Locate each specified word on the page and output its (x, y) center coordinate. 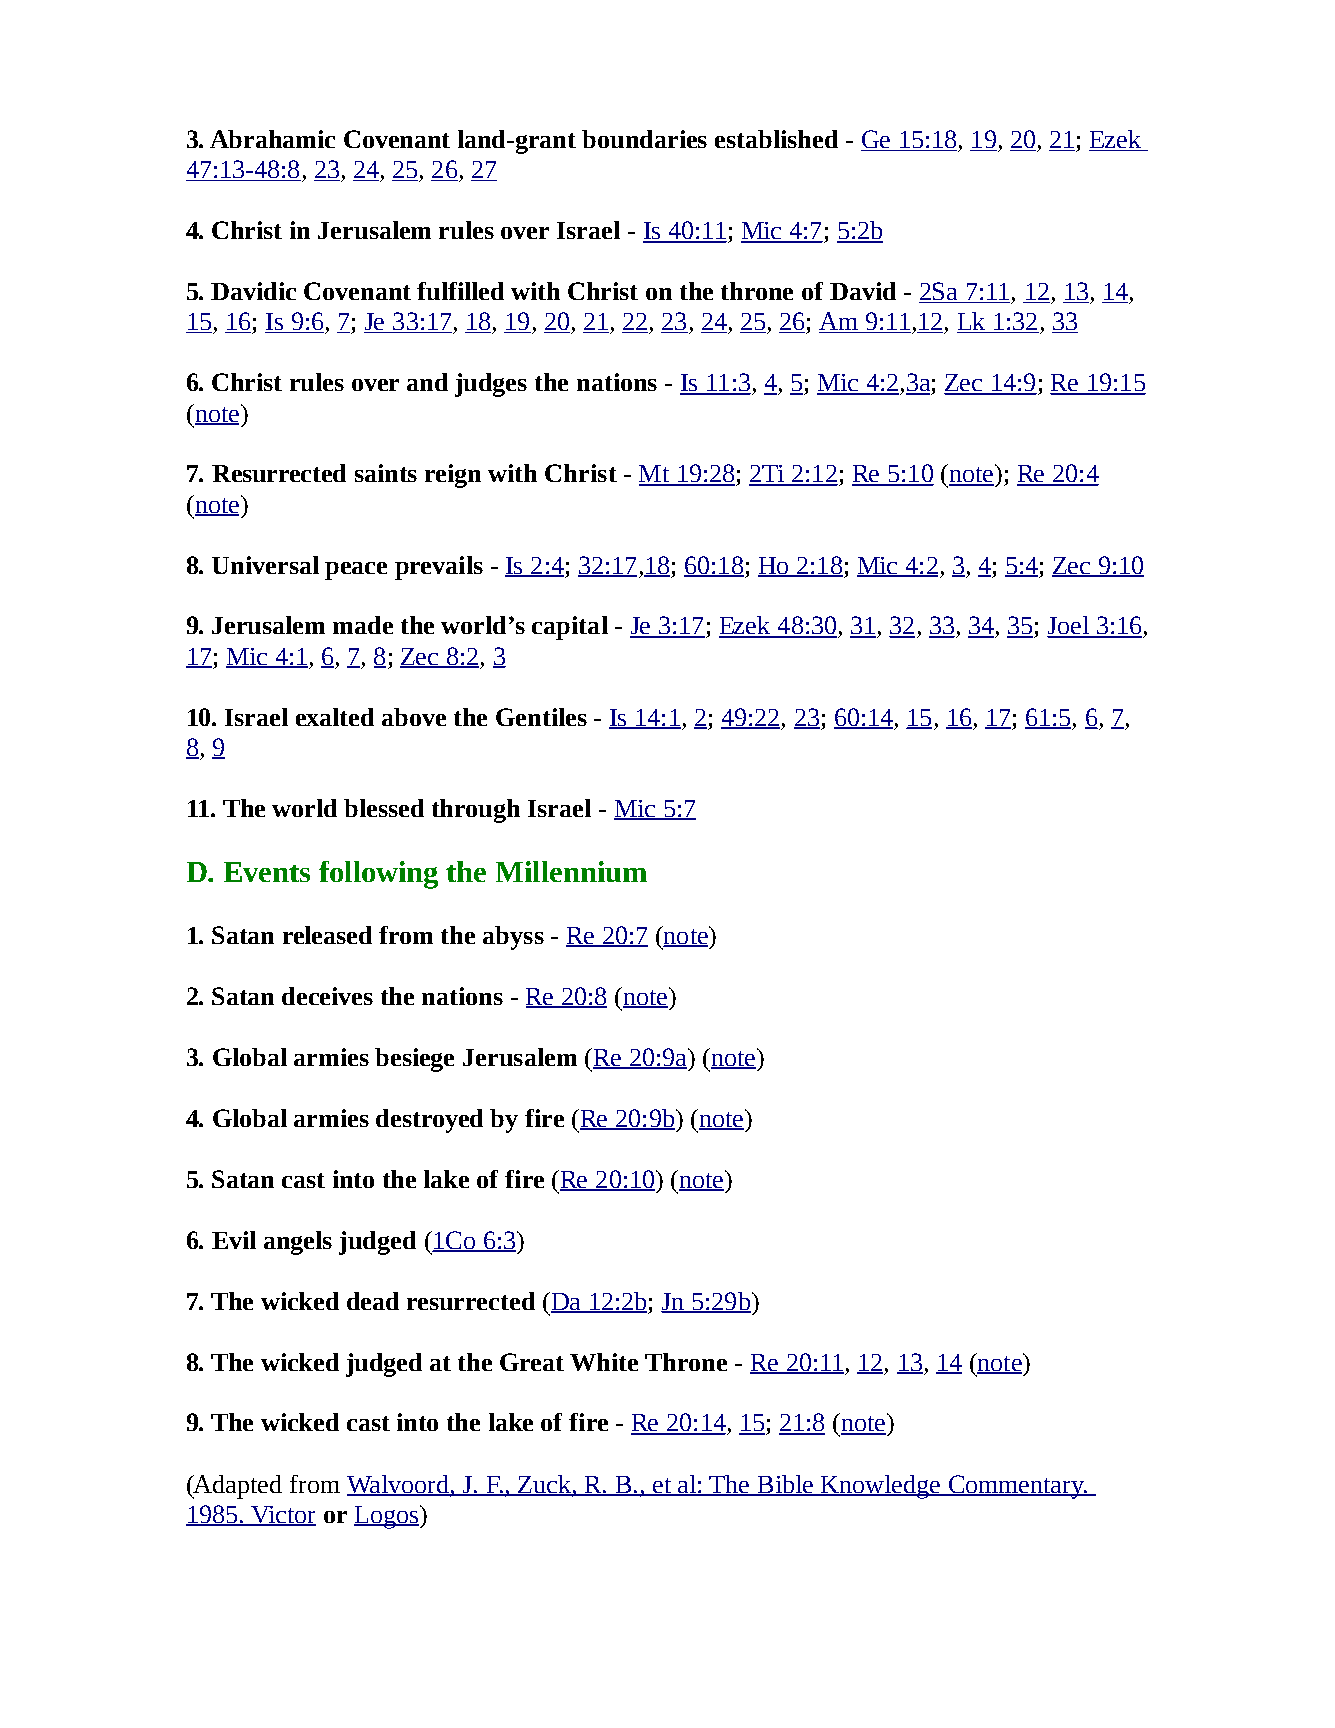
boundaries (644, 139)
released (327, 935)
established (776, 139)
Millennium (571, 871)
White (604, 1362)
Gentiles (541, 717)
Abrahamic (272, 139)
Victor (282, 1516)
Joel (1069, 626)
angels (298, 1243)
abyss (513, 938)
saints (386, 473)
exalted (335, 717)
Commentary (1016, 1487)
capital (570, 628)
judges (491, 385)
